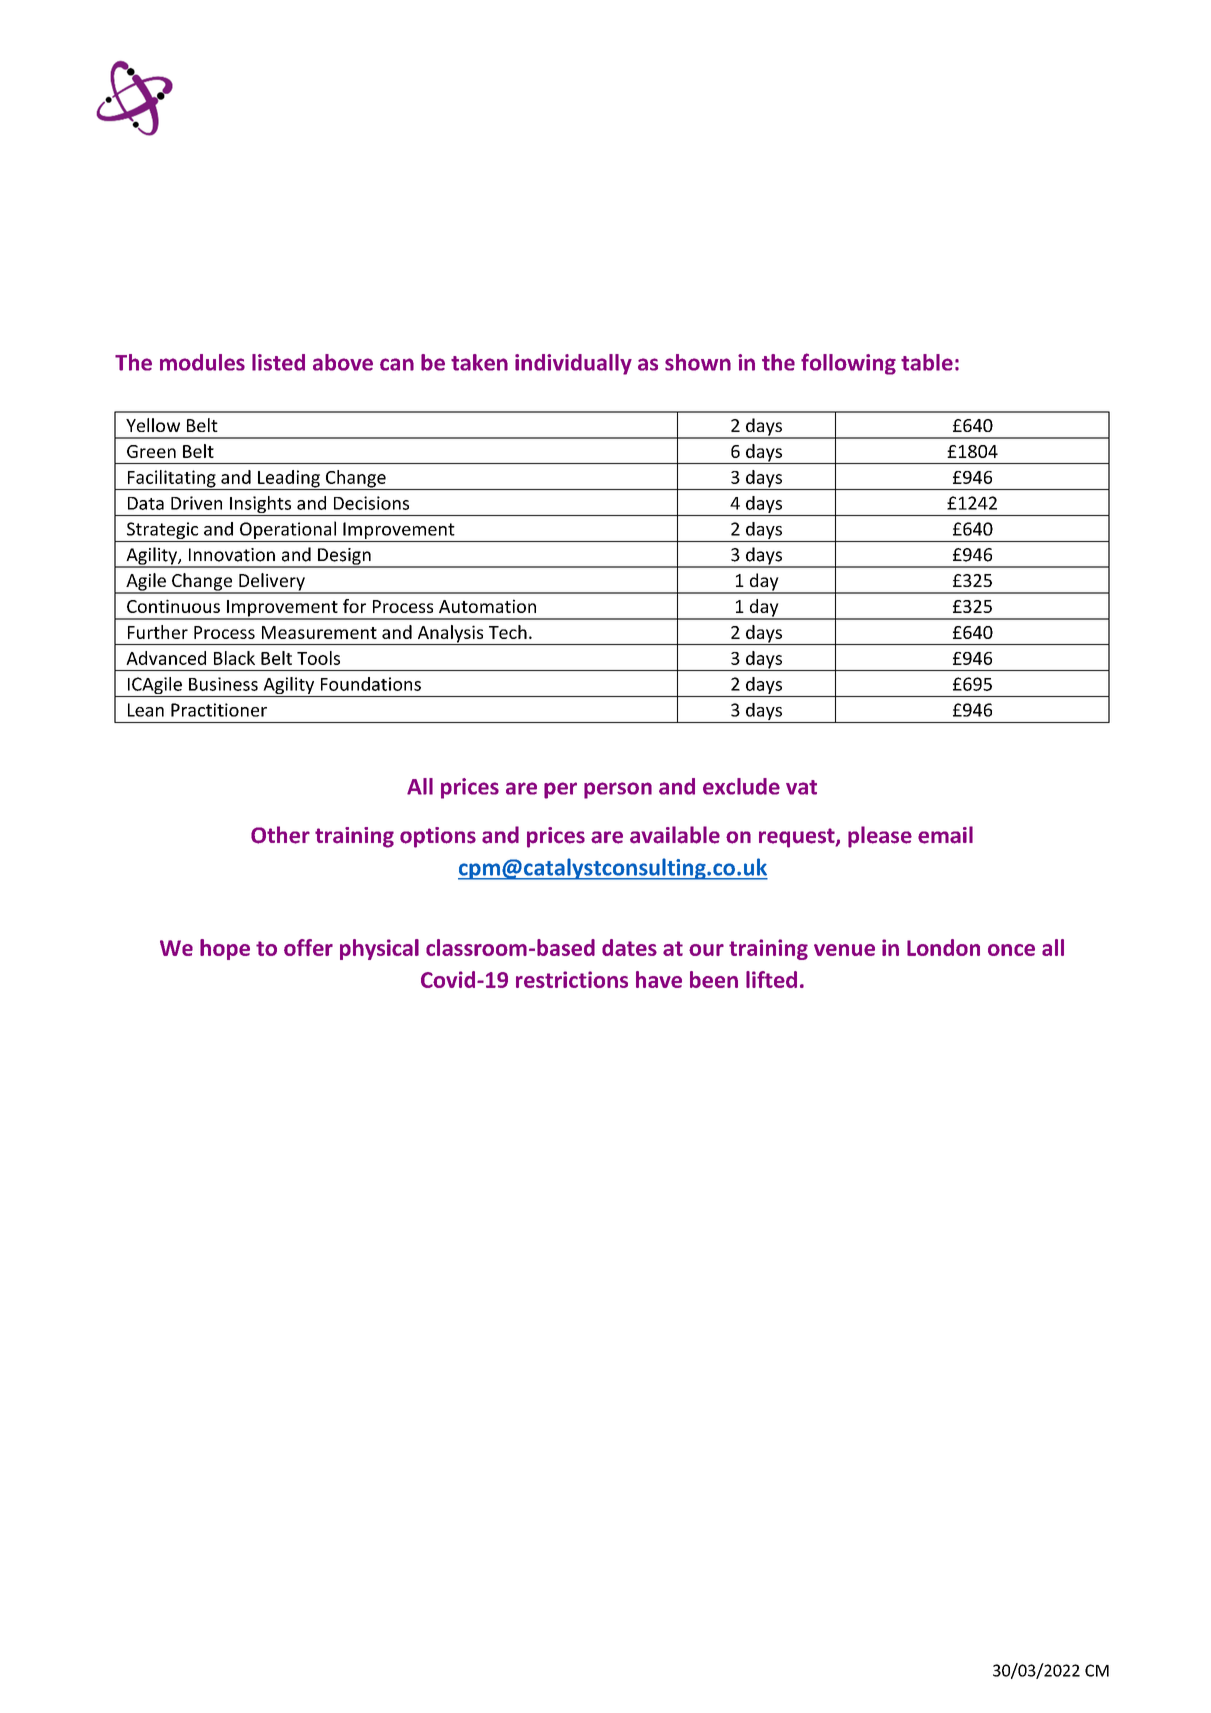 The image size is (1211, 1713). Describe the element at coordinates (508, 632) in the image. I see `Tech` at that location.
